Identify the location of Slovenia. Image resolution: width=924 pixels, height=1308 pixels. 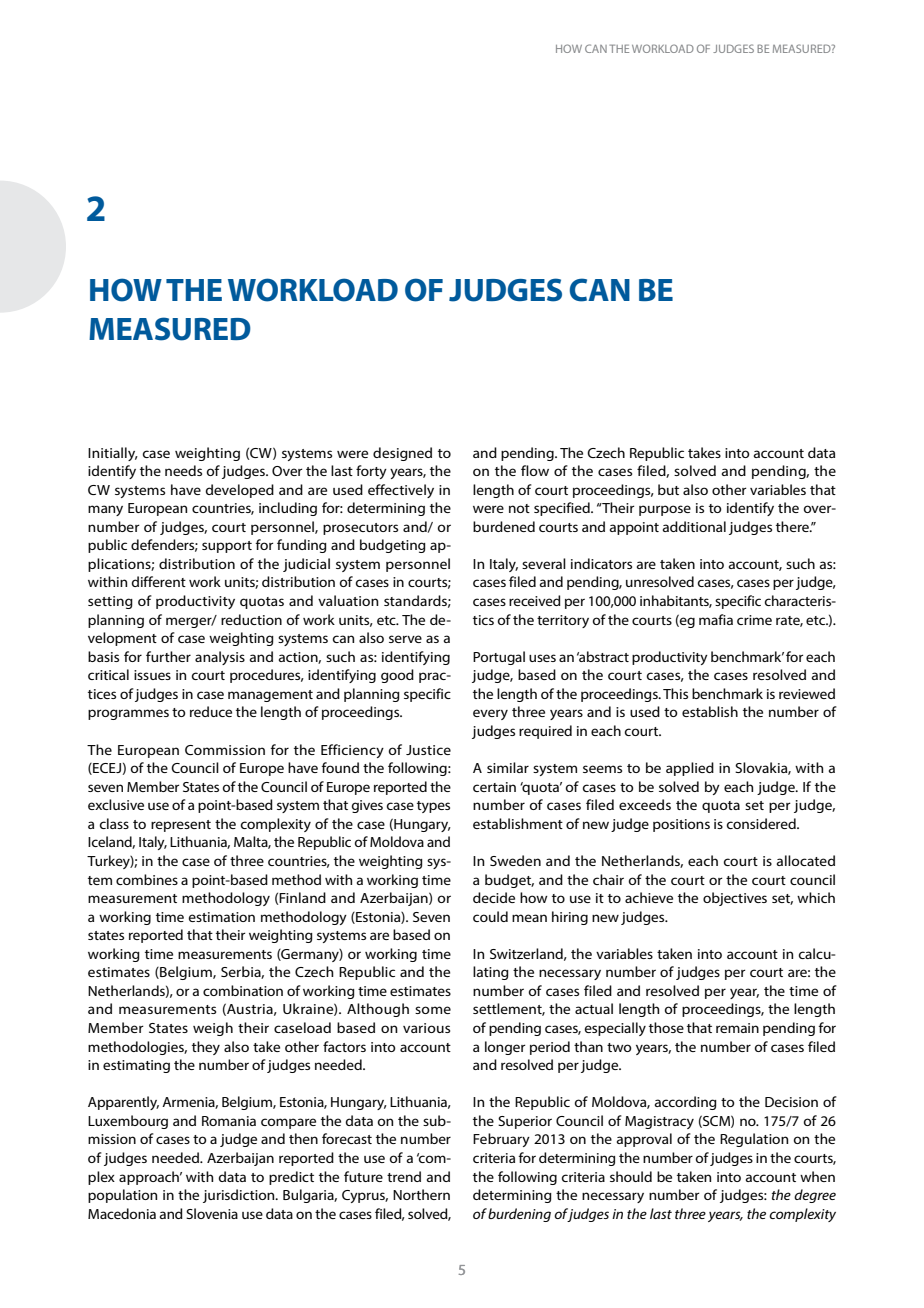
(212, 1213).
